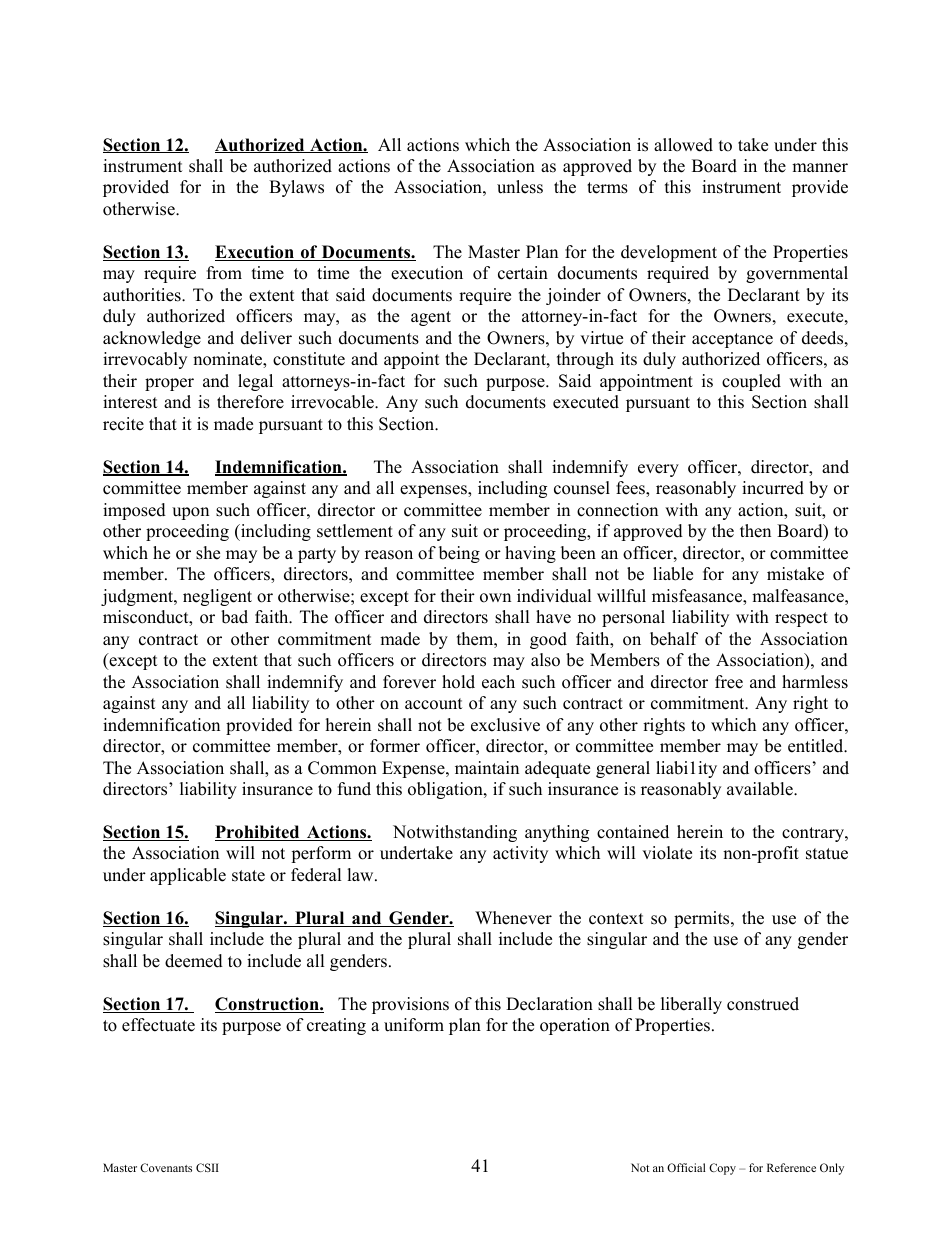 This image has width=952, height=1233. I want to click on coupled, so click(751, 382).
